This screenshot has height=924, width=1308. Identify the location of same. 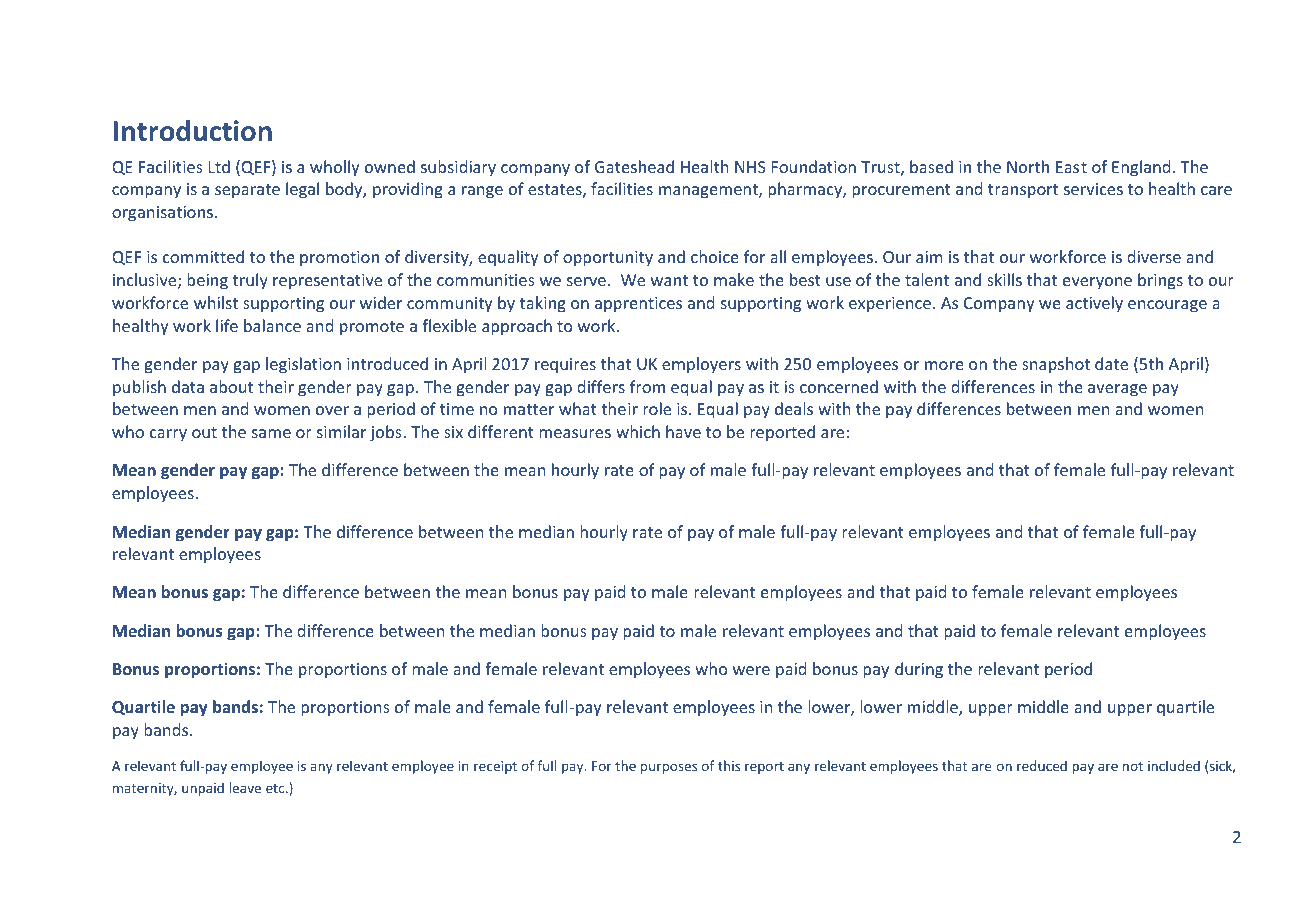
(271, 433).
